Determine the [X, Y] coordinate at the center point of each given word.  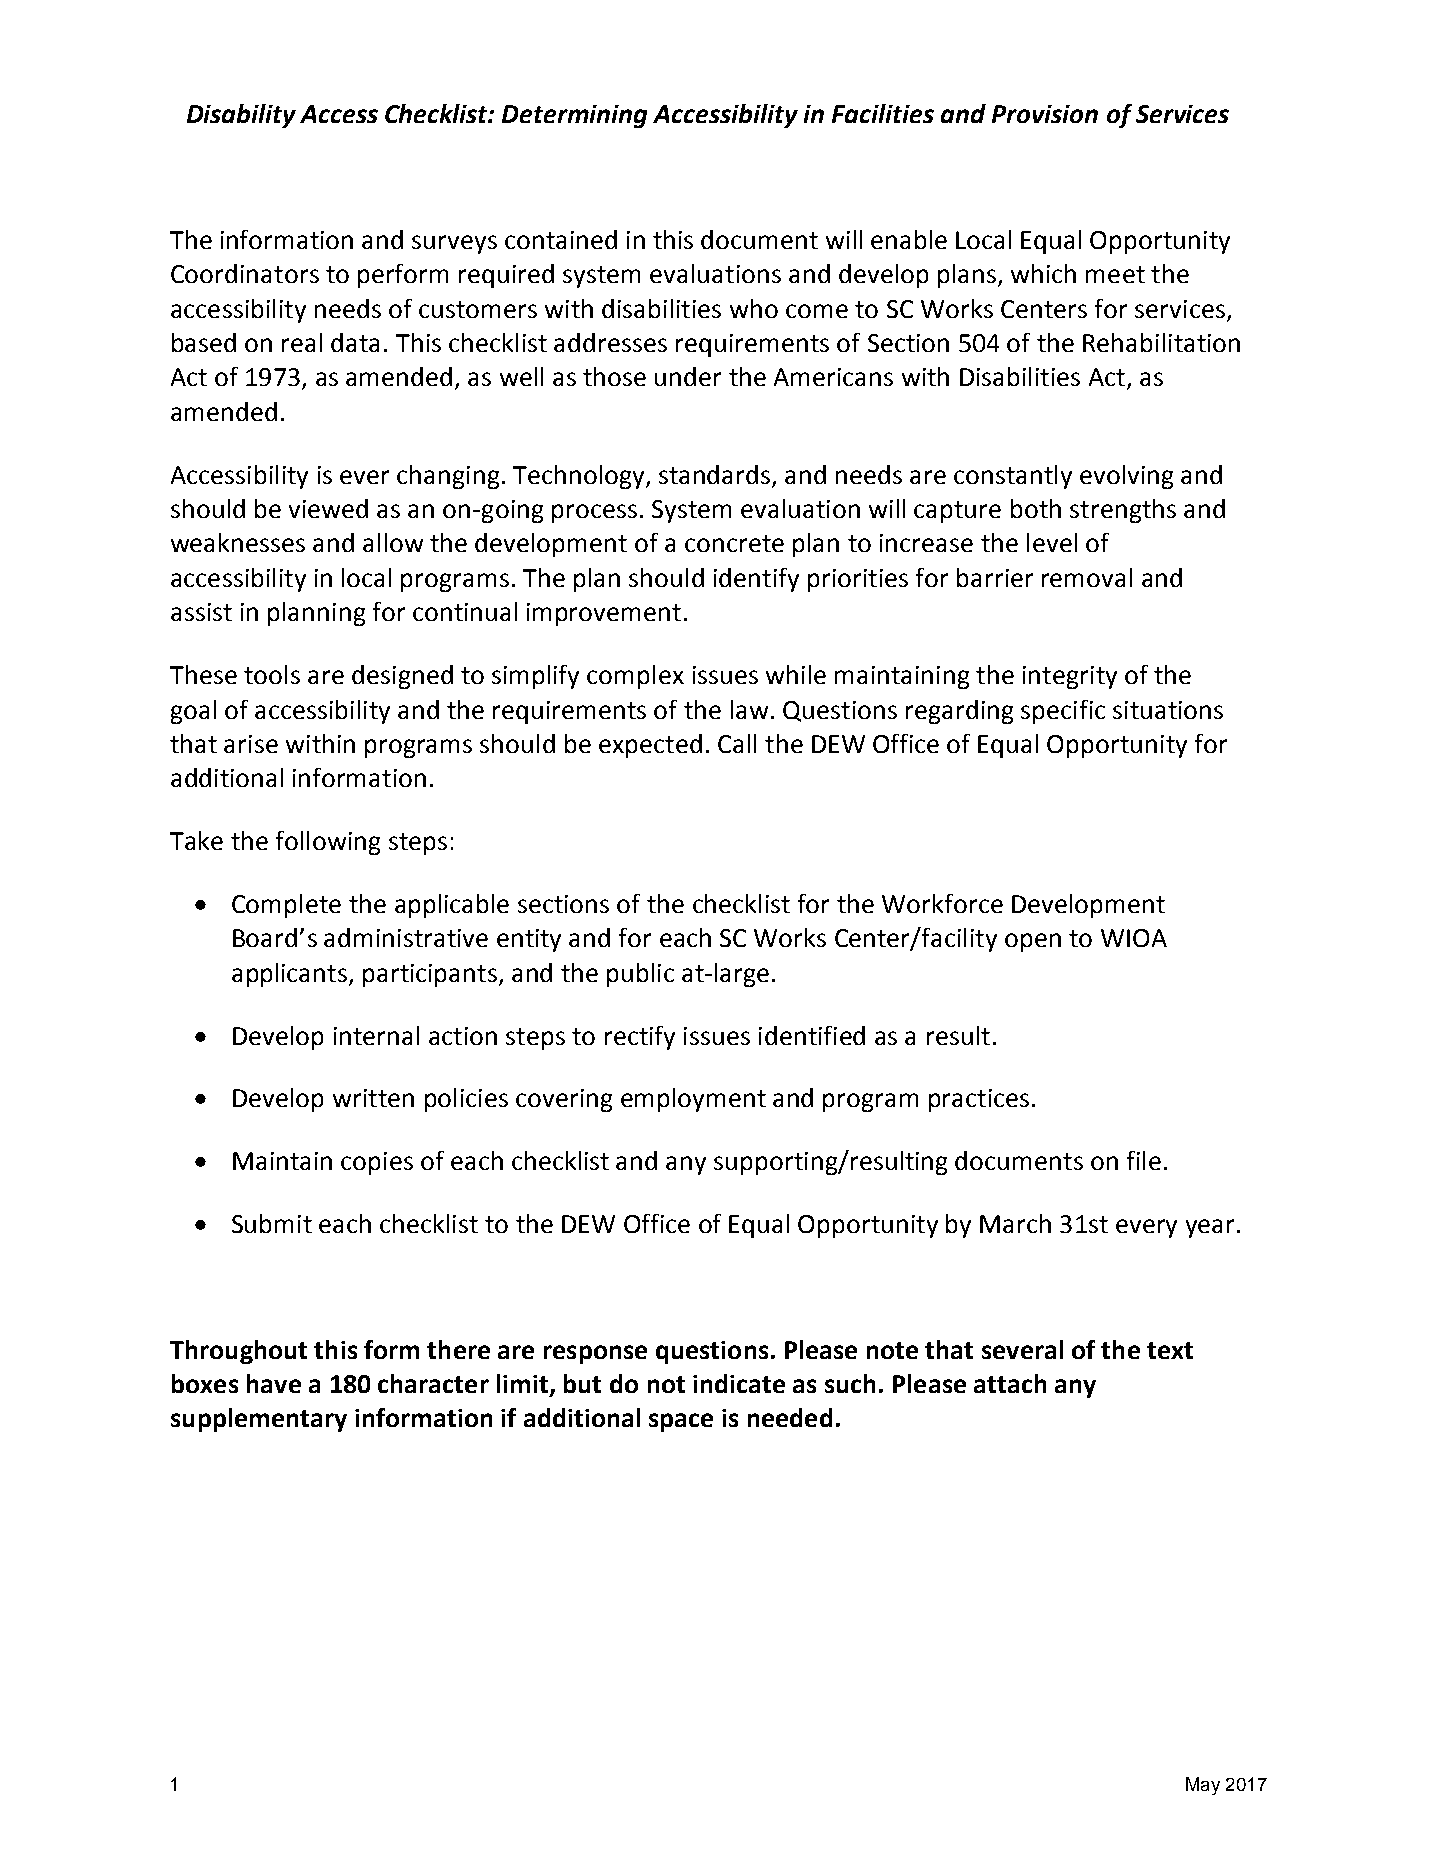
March [1015, 1223]
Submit [272, 1223]
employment [693, 1100]
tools [272, 674]
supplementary [259, 1420]
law [749, 709]
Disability [241, 116]
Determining [574, 116]
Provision [1045, 114]
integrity [1070, 677]
